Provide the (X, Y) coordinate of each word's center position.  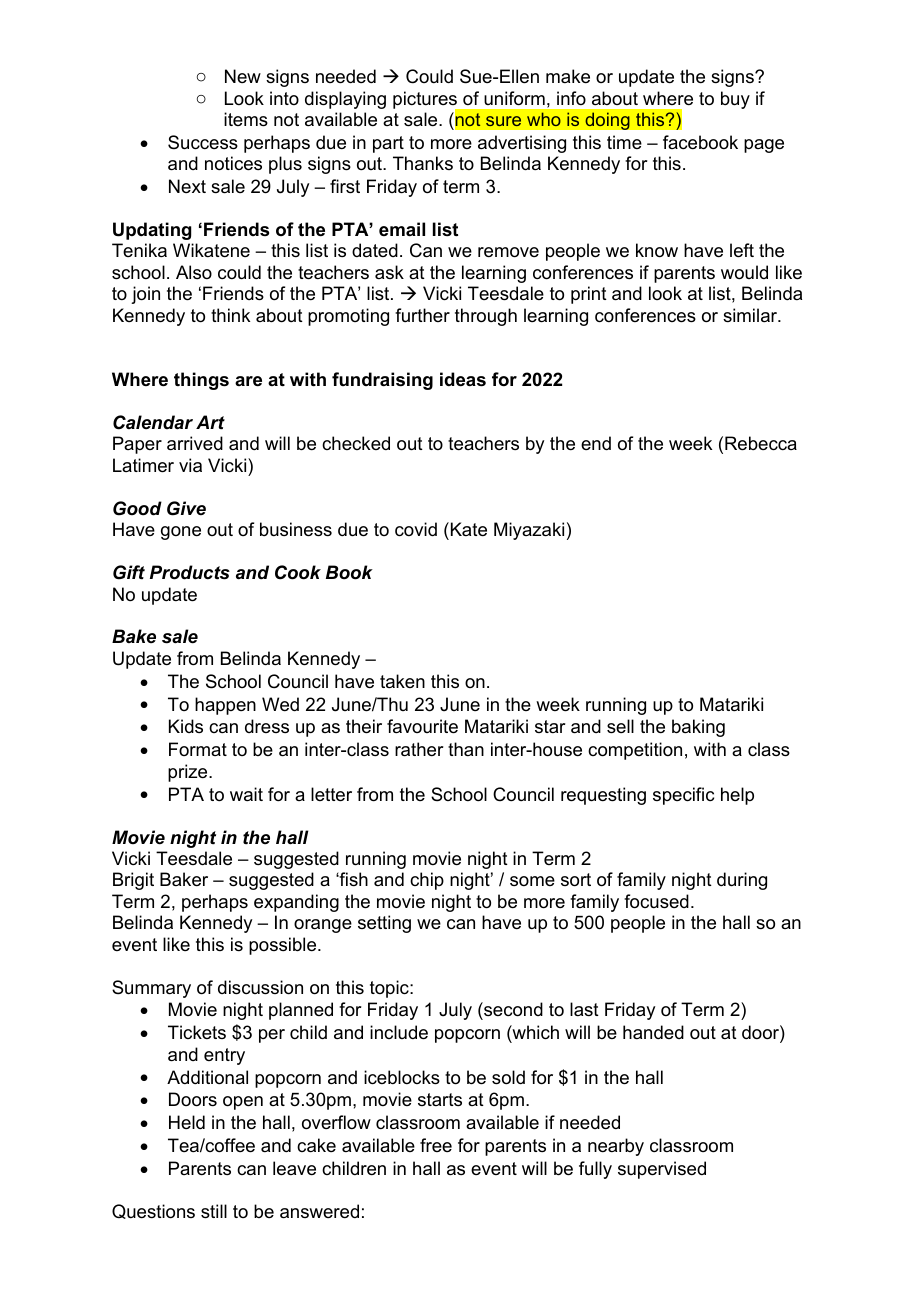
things (201, 381)
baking (698, 728)
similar (751, 315)
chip (427, 881)
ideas (463, 379)
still (214, 1211)
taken (402, 681)
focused (656, 901)
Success (203, 142)
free (436, 1145)
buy (735, 100)
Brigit (133, 881)
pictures (426, 101)
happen (225, 706)
